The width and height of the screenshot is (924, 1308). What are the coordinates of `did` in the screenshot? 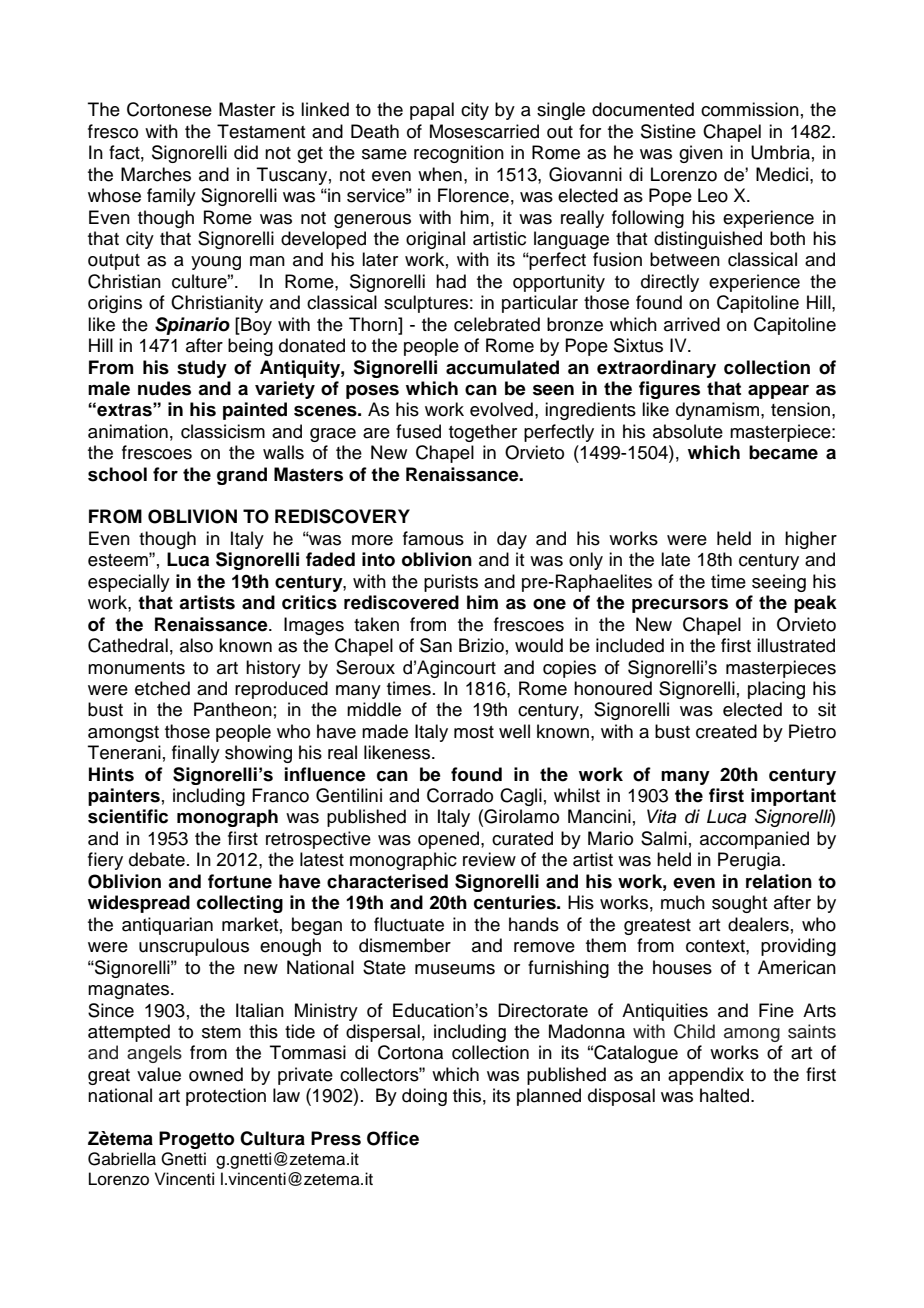 It's located at (246, 152).
